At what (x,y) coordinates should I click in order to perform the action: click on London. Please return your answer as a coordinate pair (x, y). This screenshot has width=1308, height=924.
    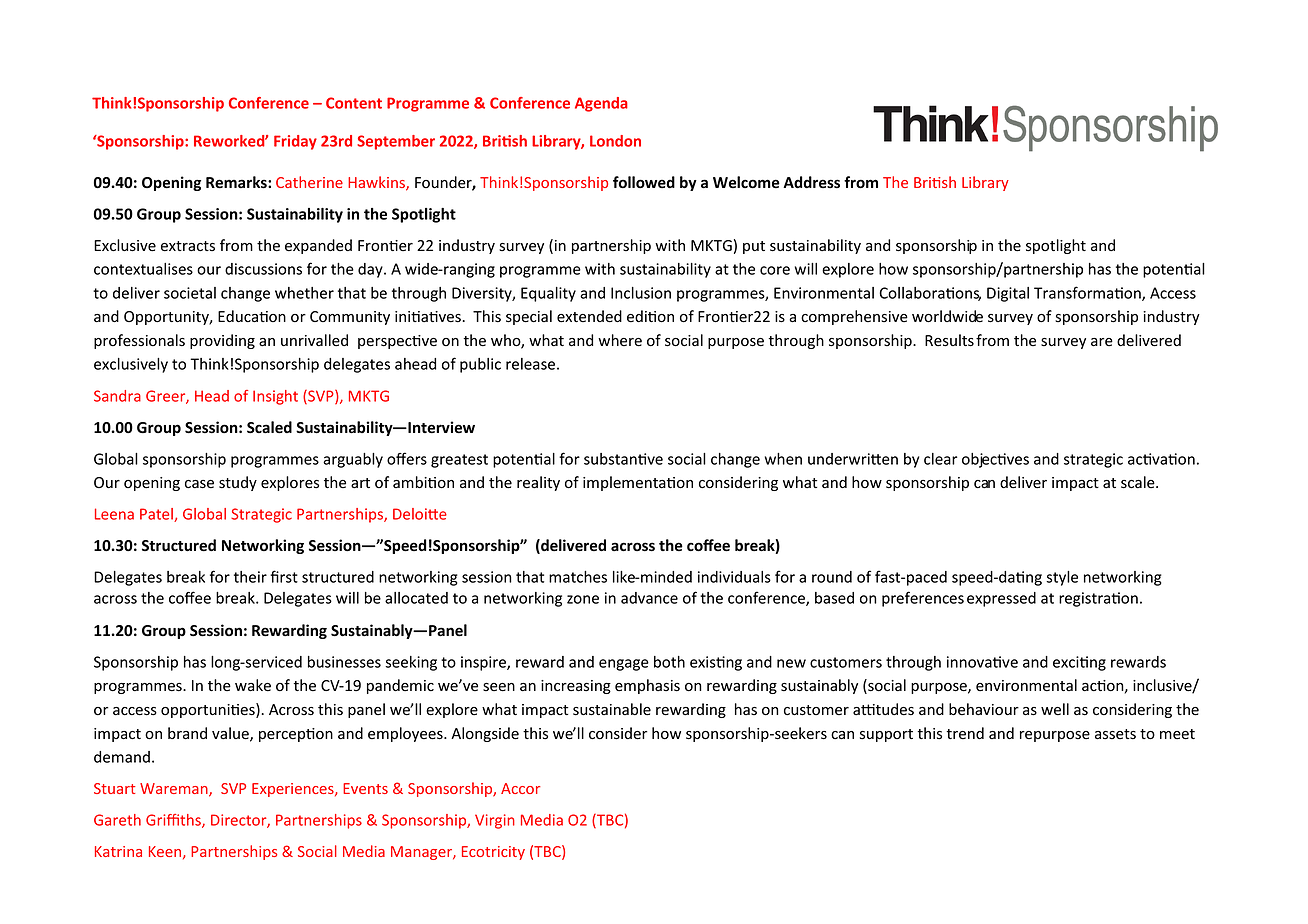
    Looking at the image, I should click on (615, 141).
